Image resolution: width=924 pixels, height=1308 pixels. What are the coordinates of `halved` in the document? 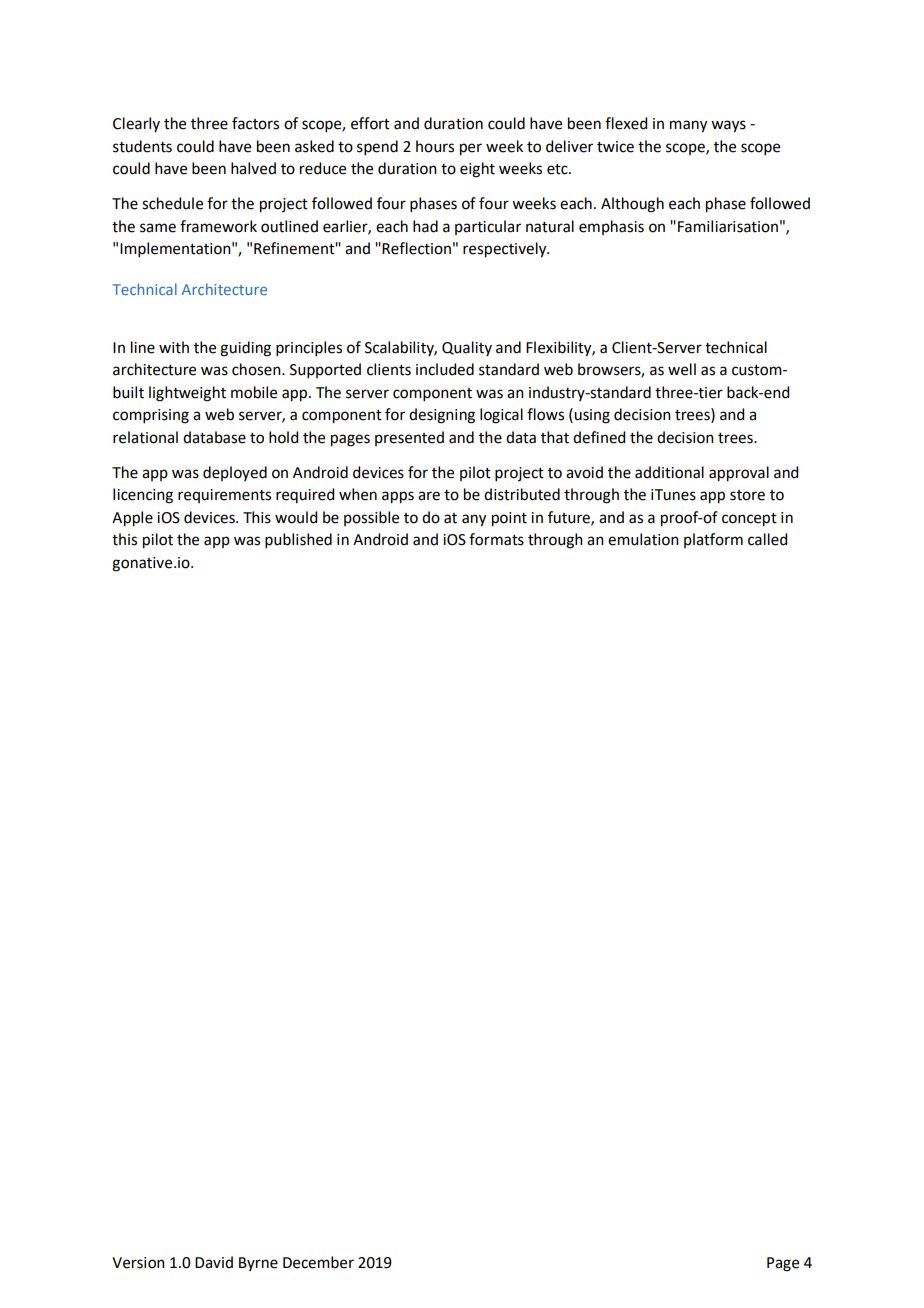 It's located at (253, 168).
